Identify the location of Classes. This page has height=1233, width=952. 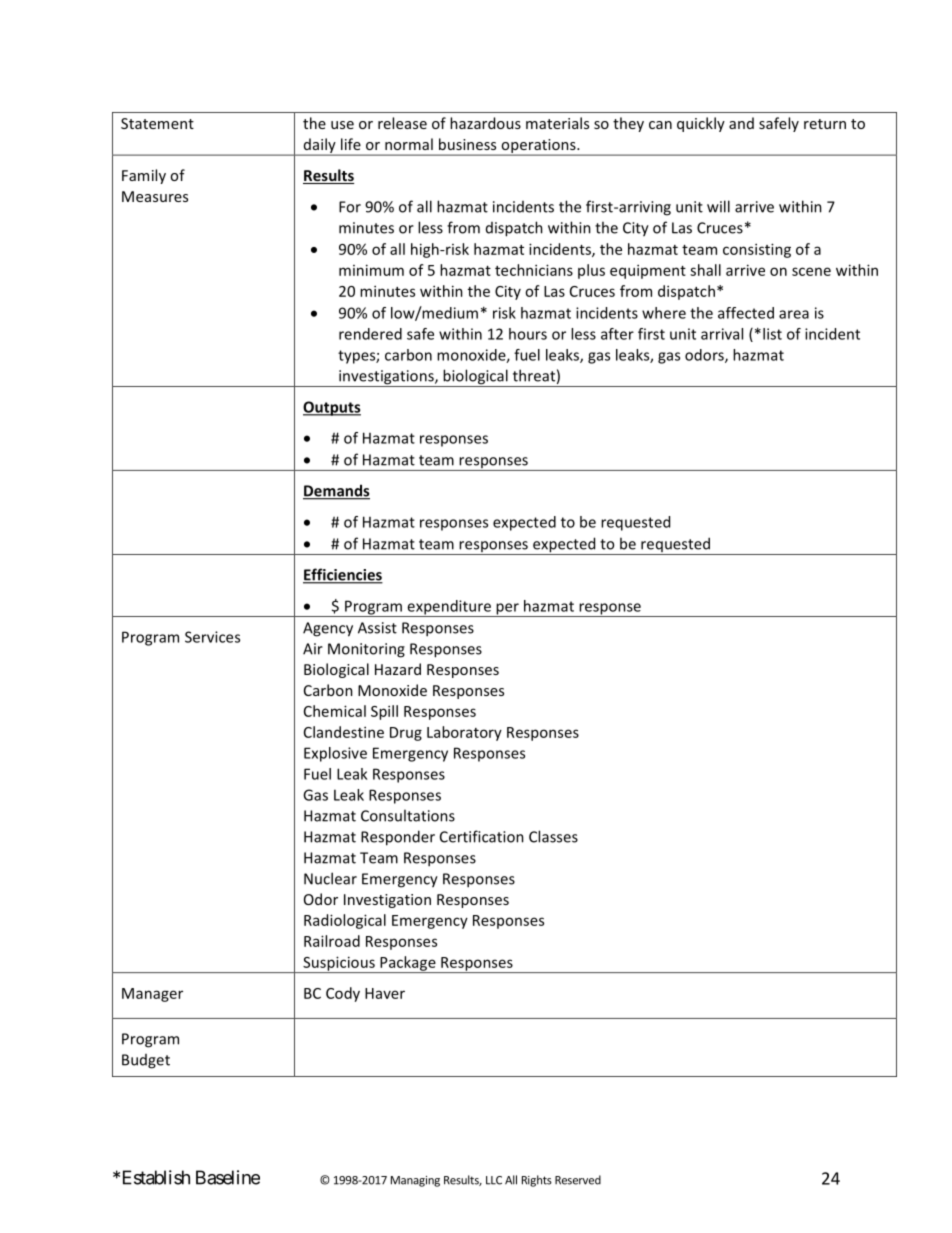
(553, 836).
